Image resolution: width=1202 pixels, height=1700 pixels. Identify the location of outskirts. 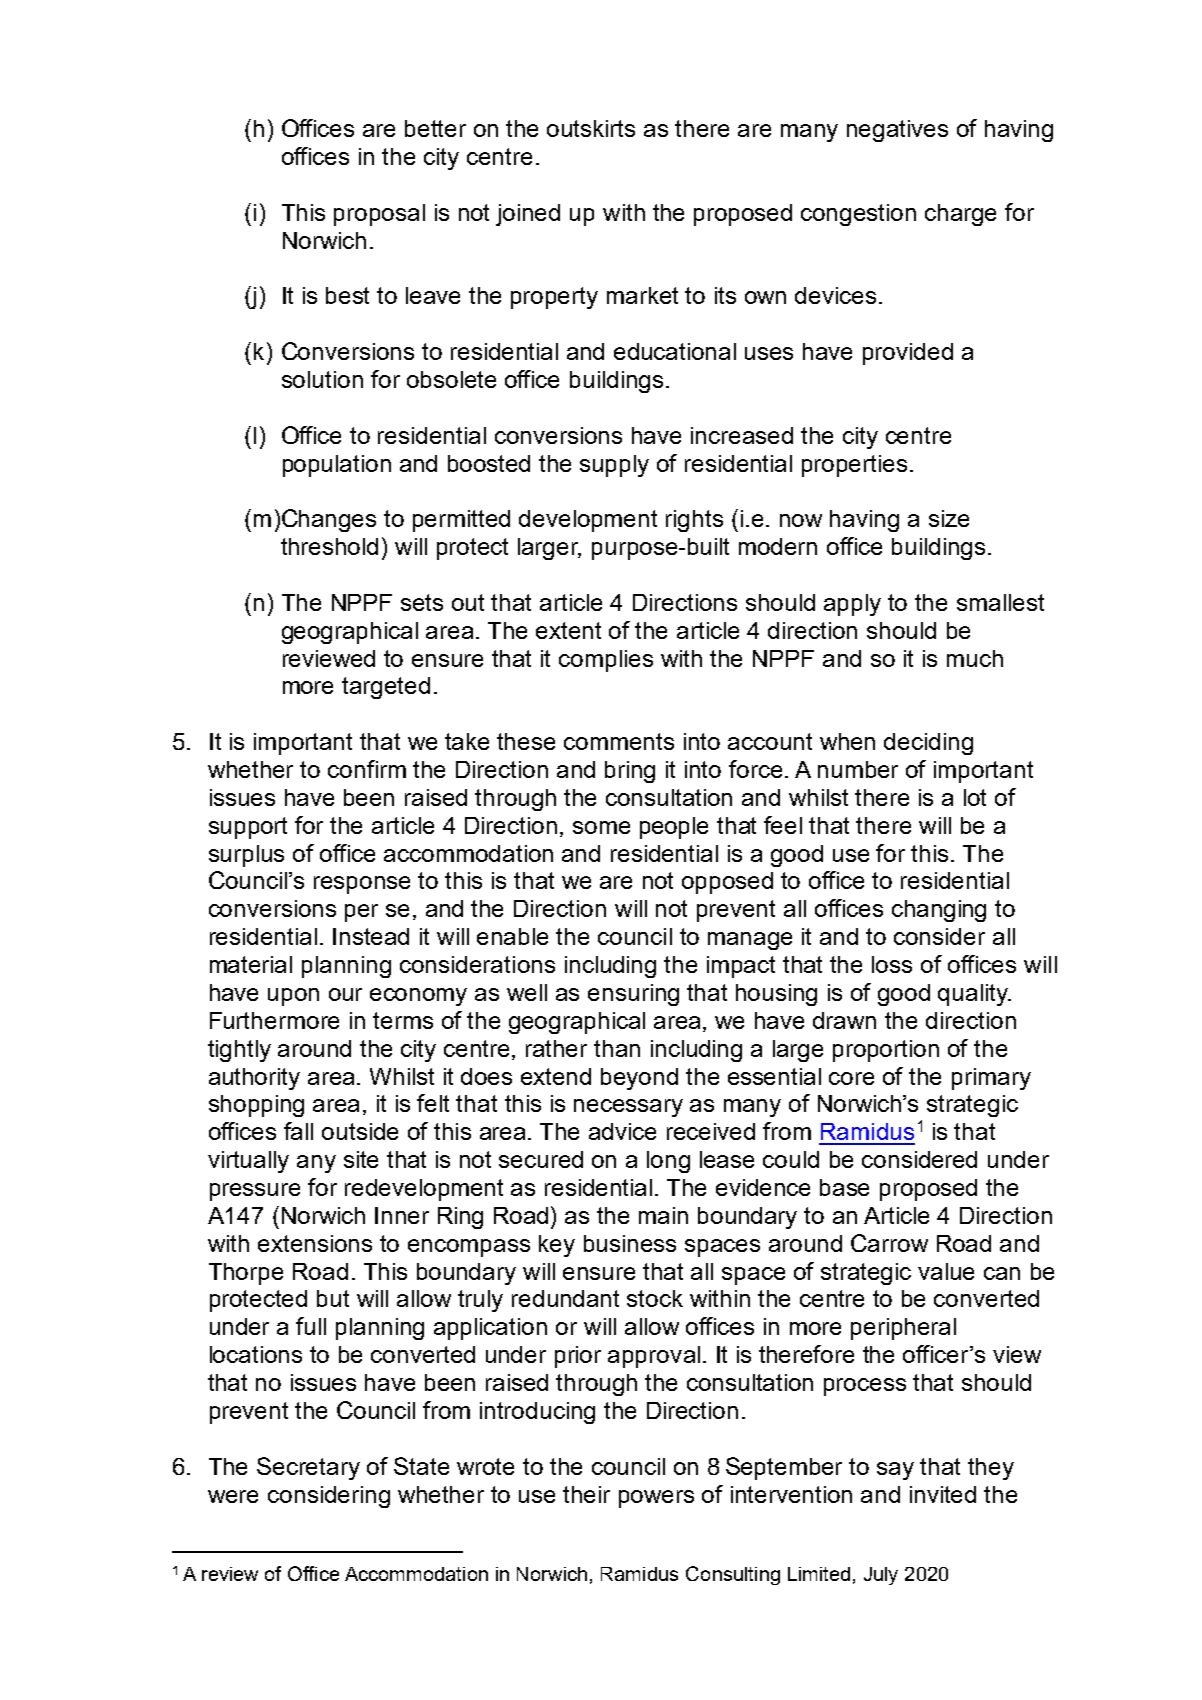
(591, 128).
